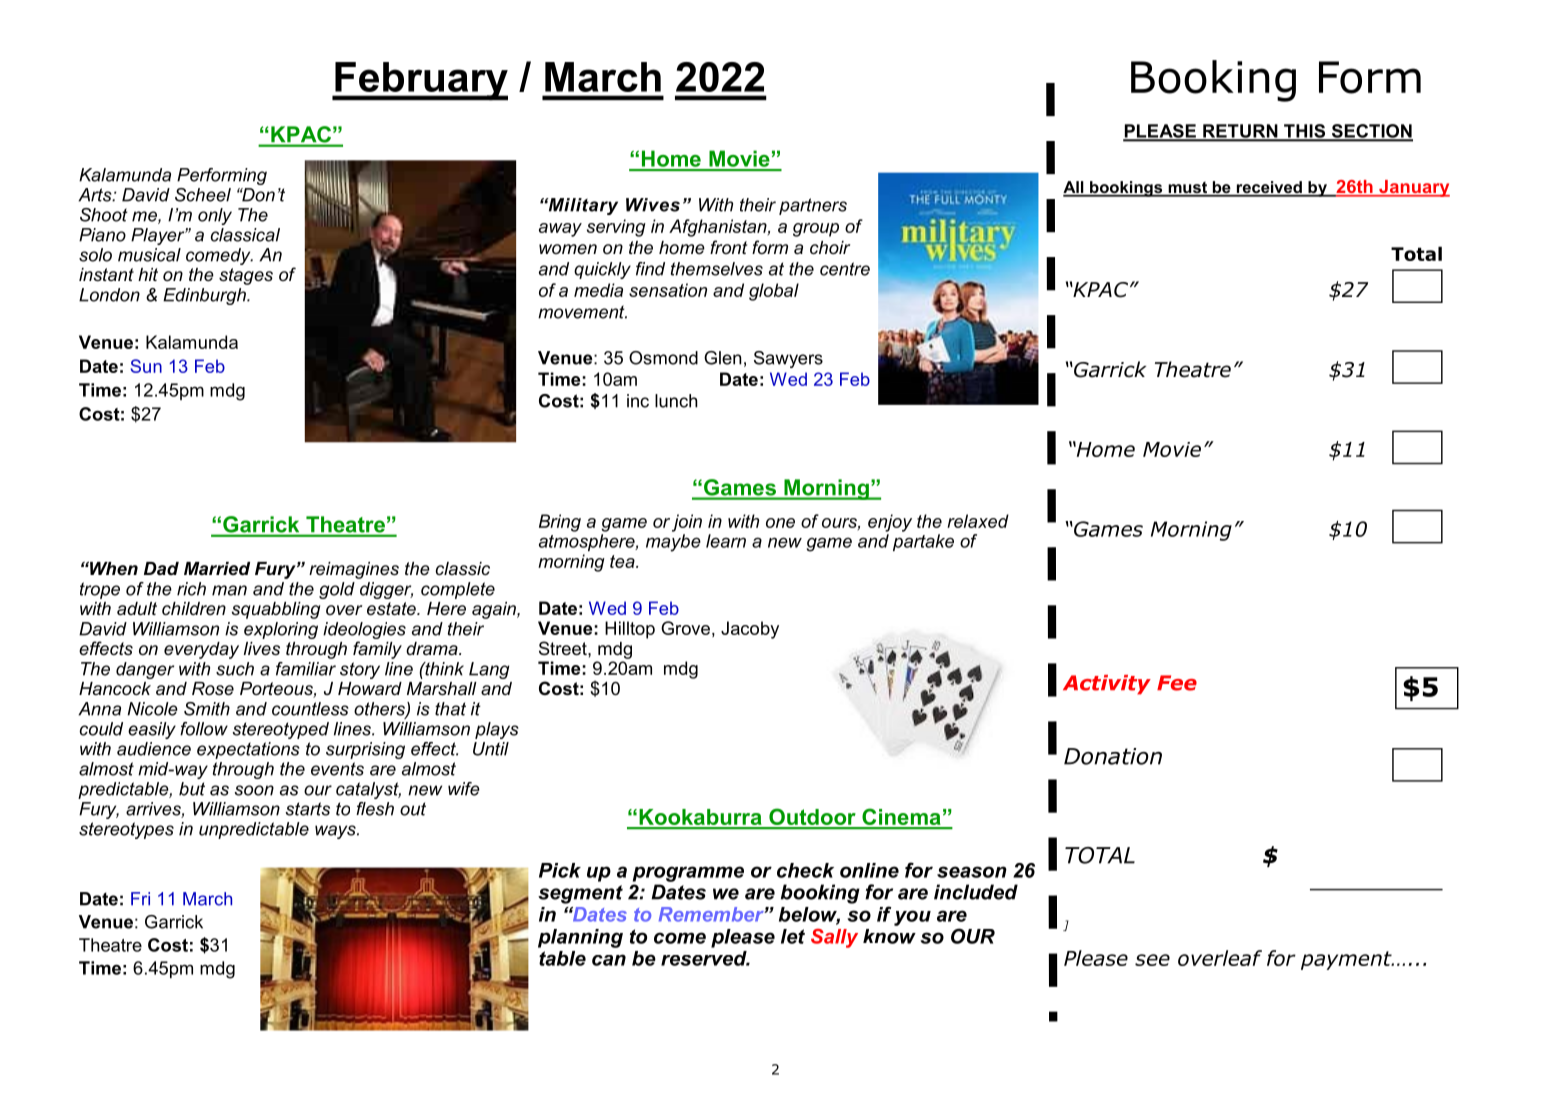 This image has height=1097, width=1551. What do you see at coordinates (1240, 132) in the image?
I see `RETURN` at bounding box center [1240, 132].
